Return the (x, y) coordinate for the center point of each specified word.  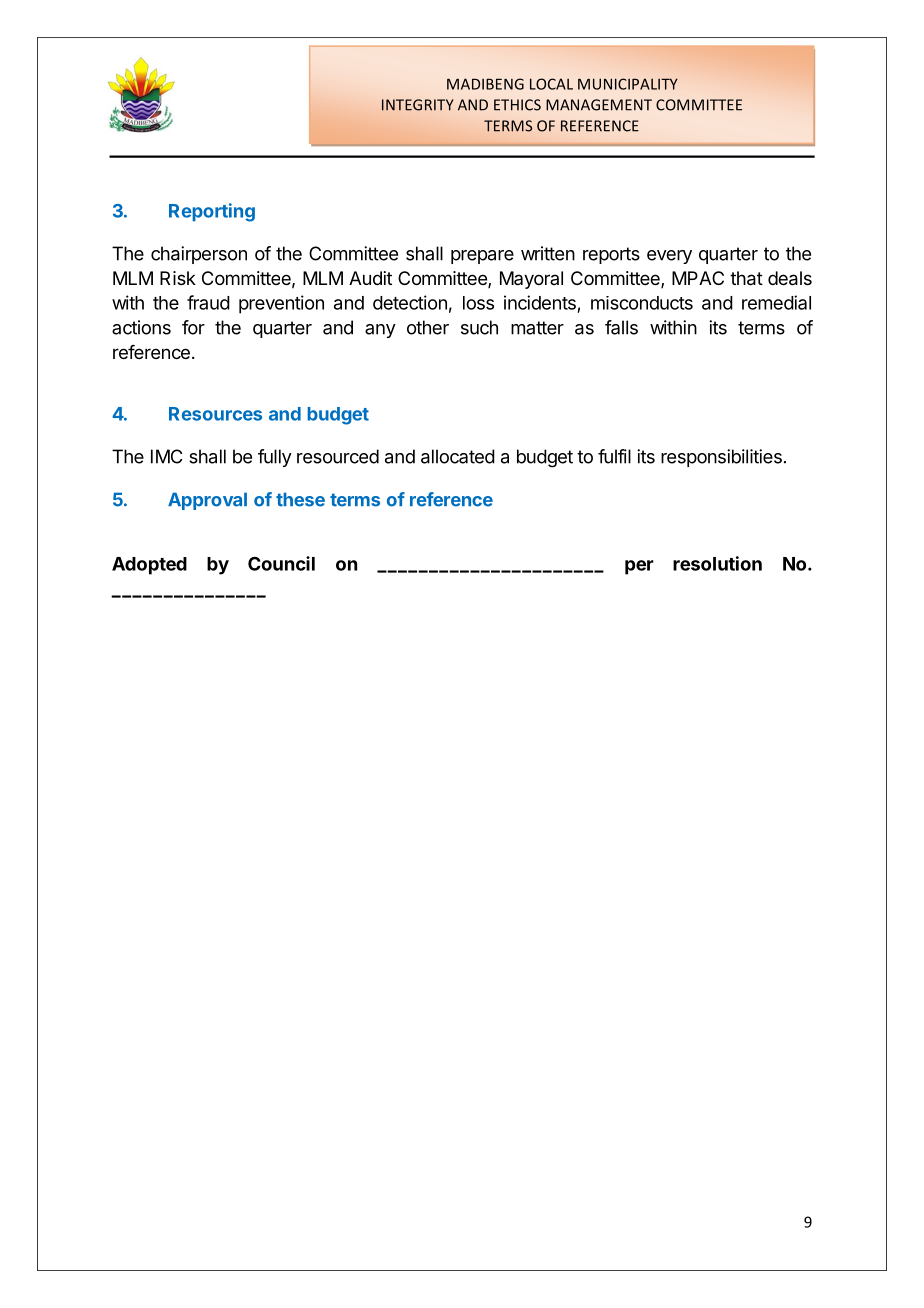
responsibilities (721, 458)
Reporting (212, 212)
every (669, 257)
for (193, 327)
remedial (776, 302)
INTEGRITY (417, 105)
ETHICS (517, 105)
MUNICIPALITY (628, 84)
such (479, 327)
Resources (215, 414)
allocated (458, 456)
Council (281, 563)
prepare (482, 257)
